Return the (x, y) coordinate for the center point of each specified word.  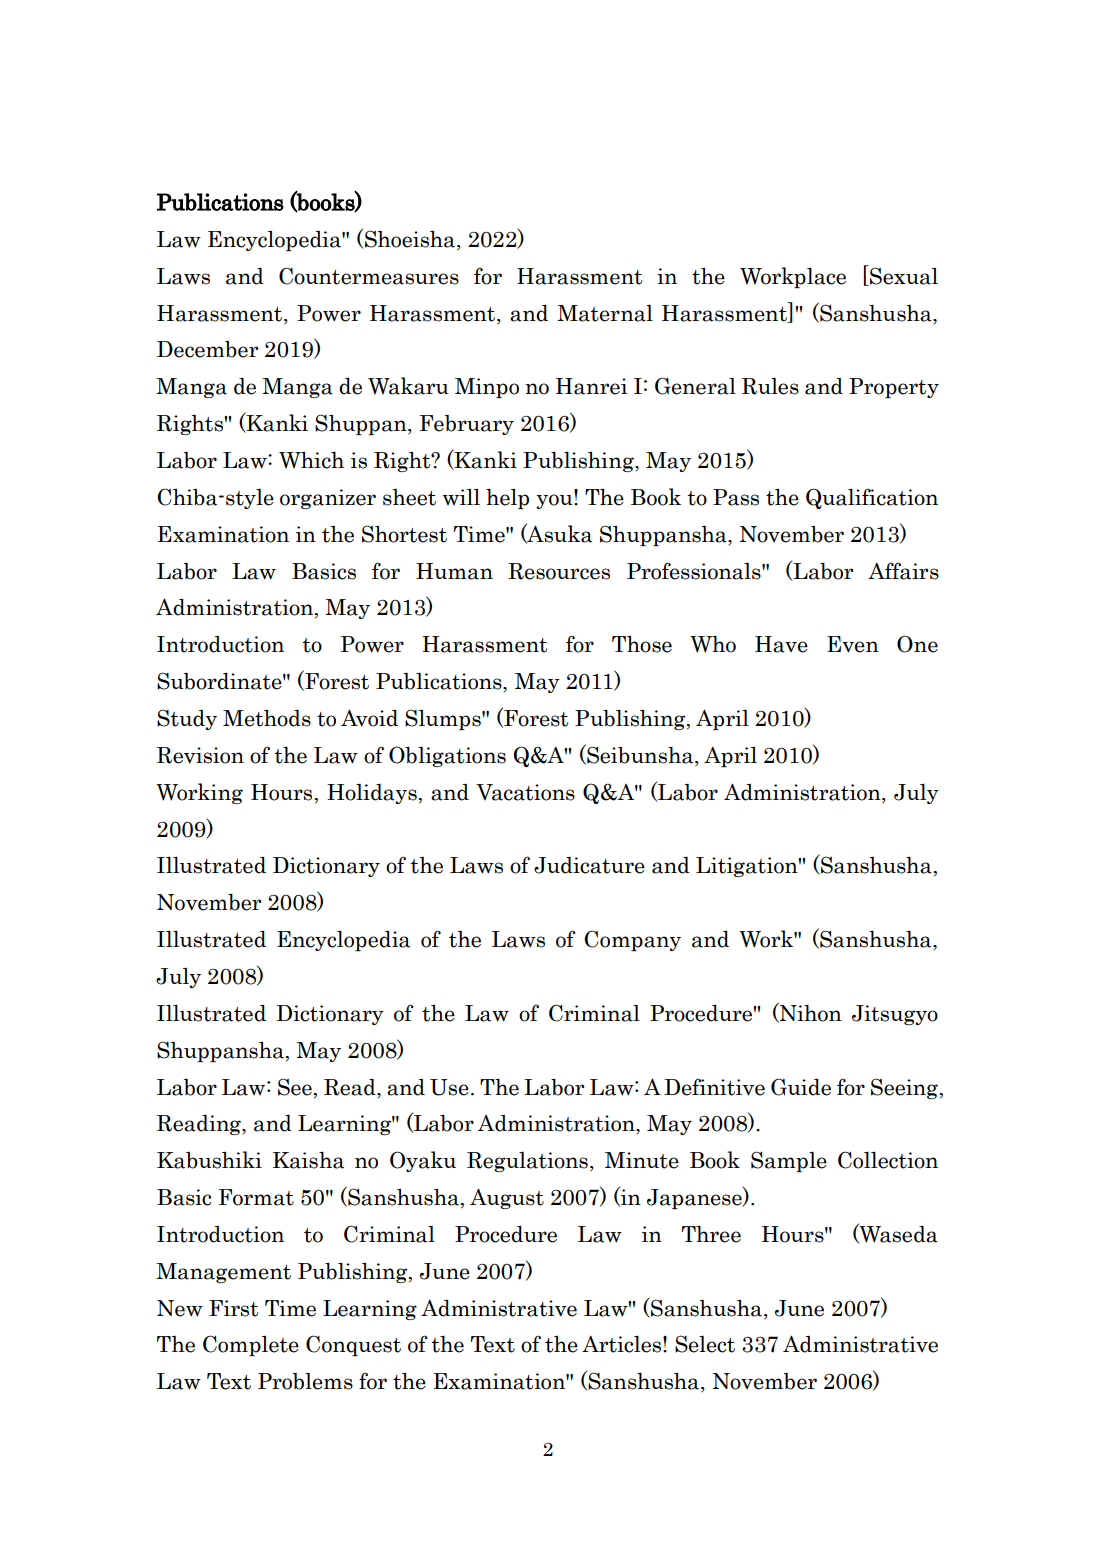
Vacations (525, 792)
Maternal (605, 313)
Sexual (903, 275)
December (208, 349)
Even (853, 644)
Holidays (372, 794)
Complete (251, 1345)
